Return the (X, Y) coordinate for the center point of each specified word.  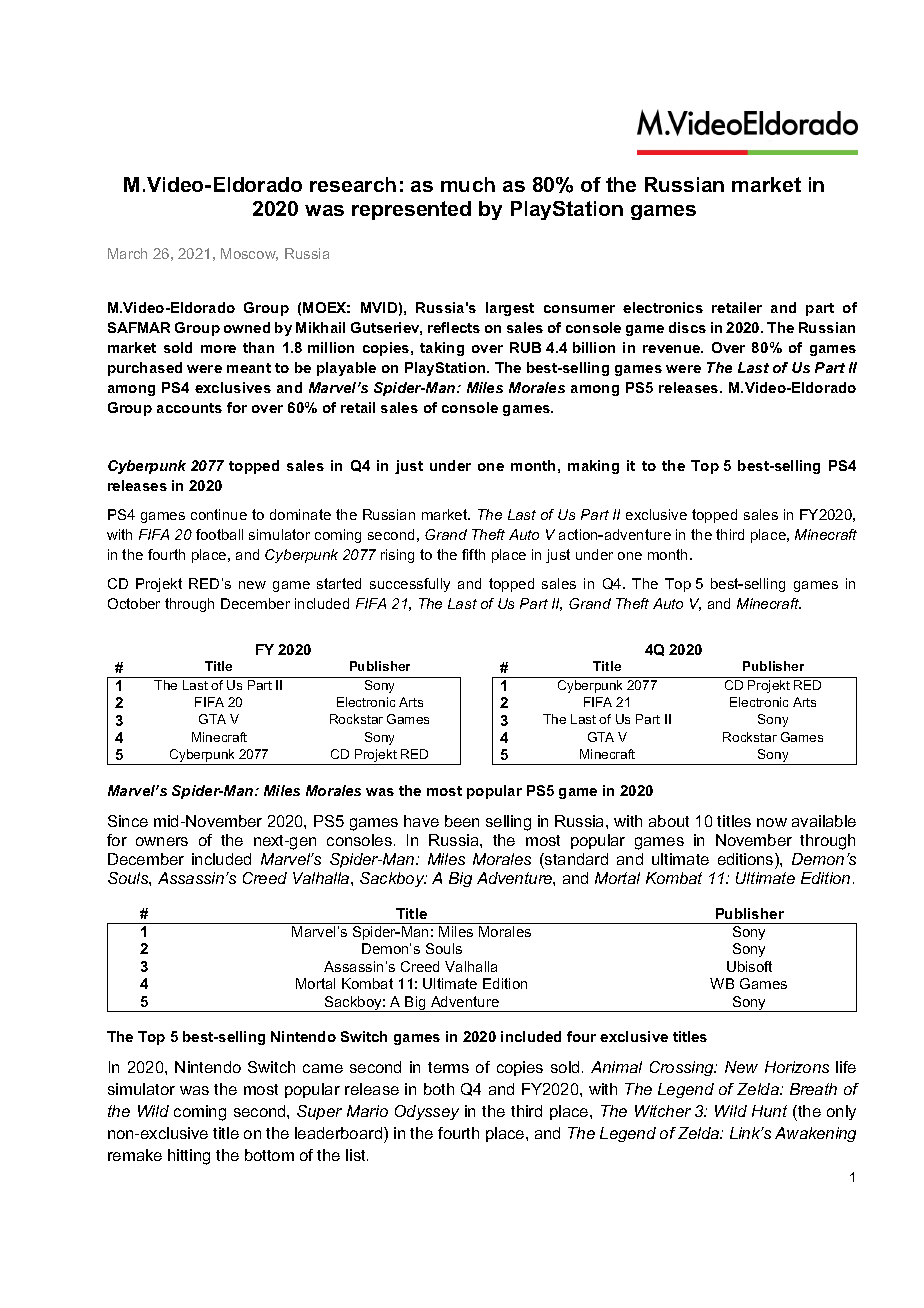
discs (687, 327)
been (462, 821)
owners (162, 841)
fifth (473, 554)
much (468, 184)
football (219, 534)
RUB (525, 347)
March (127, 253)
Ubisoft (749, 966)
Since (128, 821)
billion (594, 347)
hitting (189, 1157)
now (772, 822)
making (593, 467)
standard (575, 859)
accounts (189, 408)
